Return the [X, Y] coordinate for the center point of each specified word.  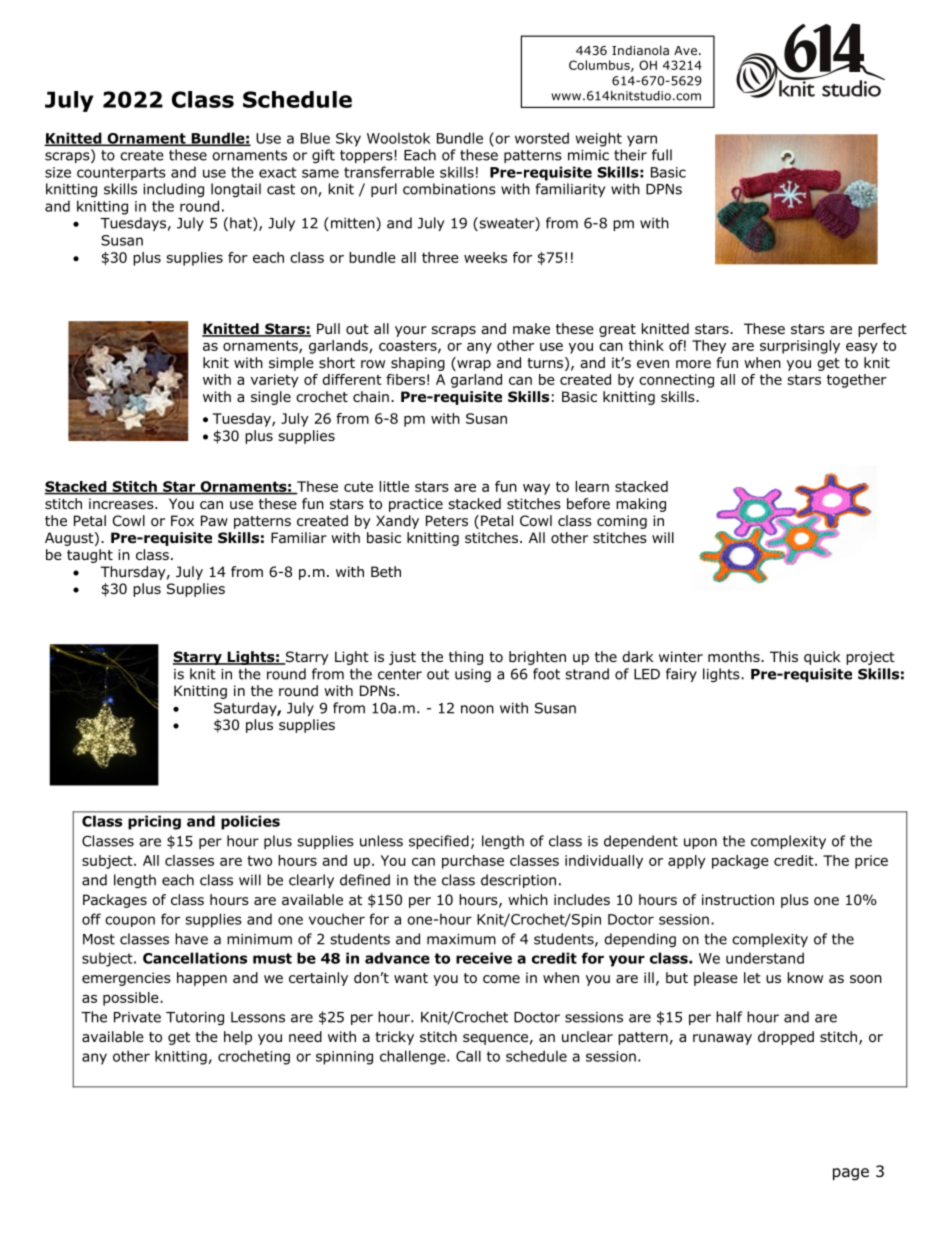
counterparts [121, 174]
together [857, 381]
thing [466, 658]
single [271, 398]
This [784, 656]
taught [90, 556]
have [191, 939]
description [518, 881]
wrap [473, 365]
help [238, 1038]
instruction [738, 899]
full [662, 155]
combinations [449, 189]
